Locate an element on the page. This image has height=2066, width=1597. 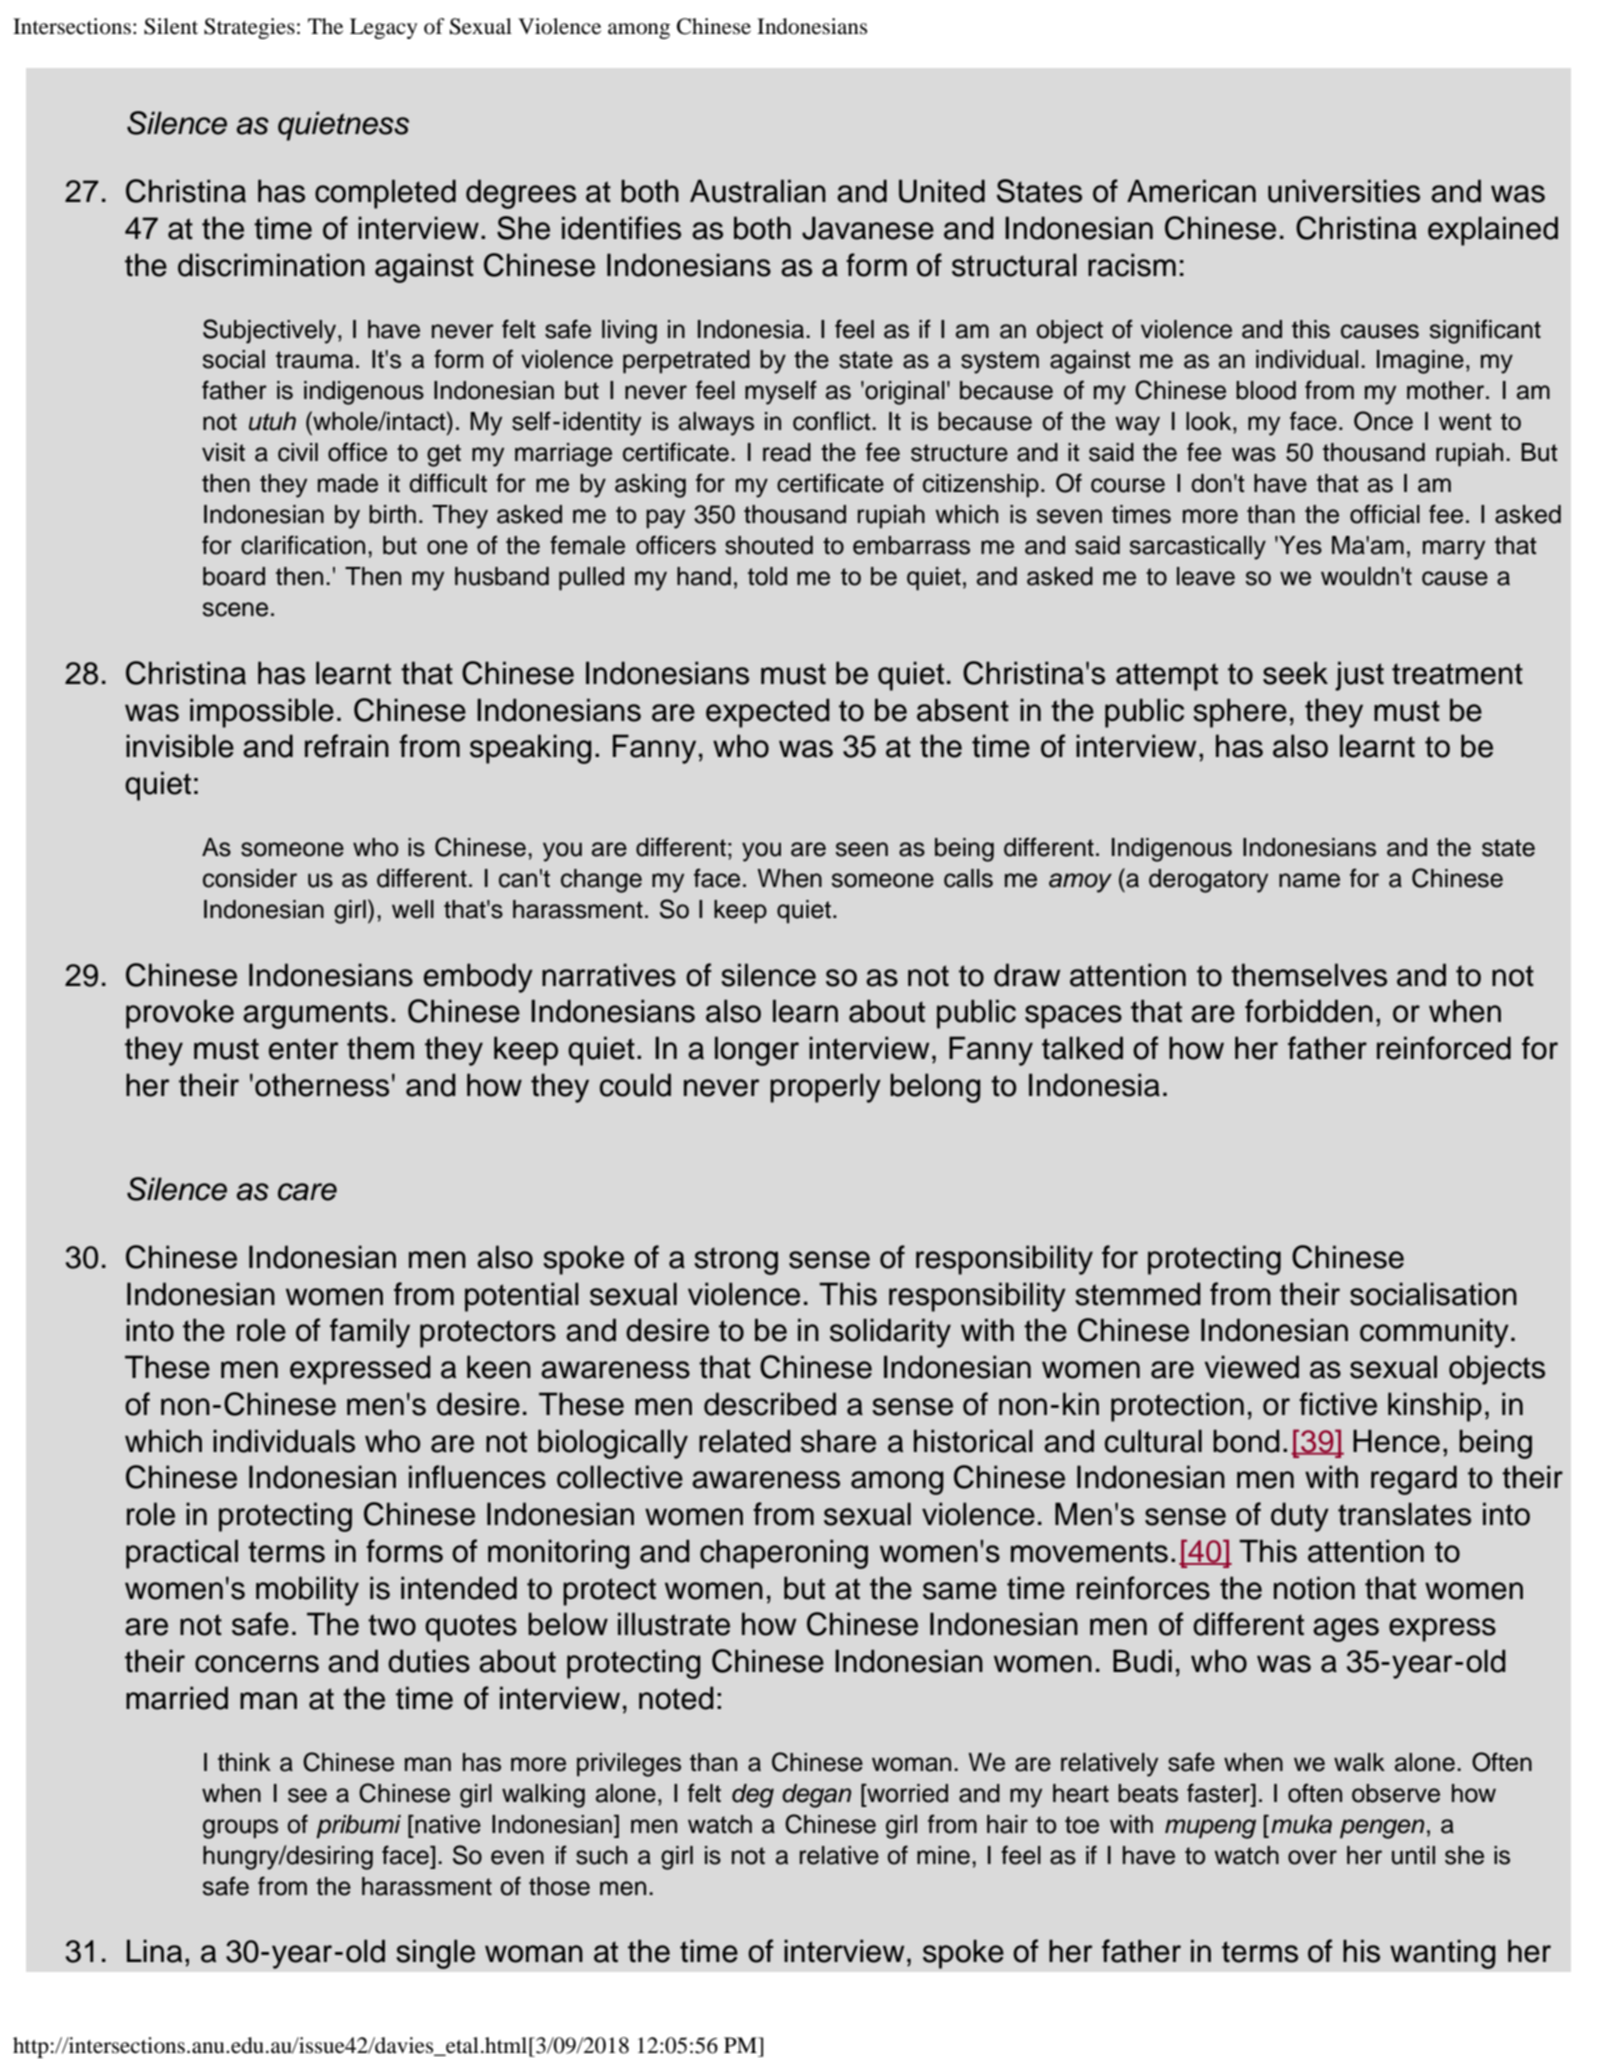
Australian is located at coordinates (758, 191).
